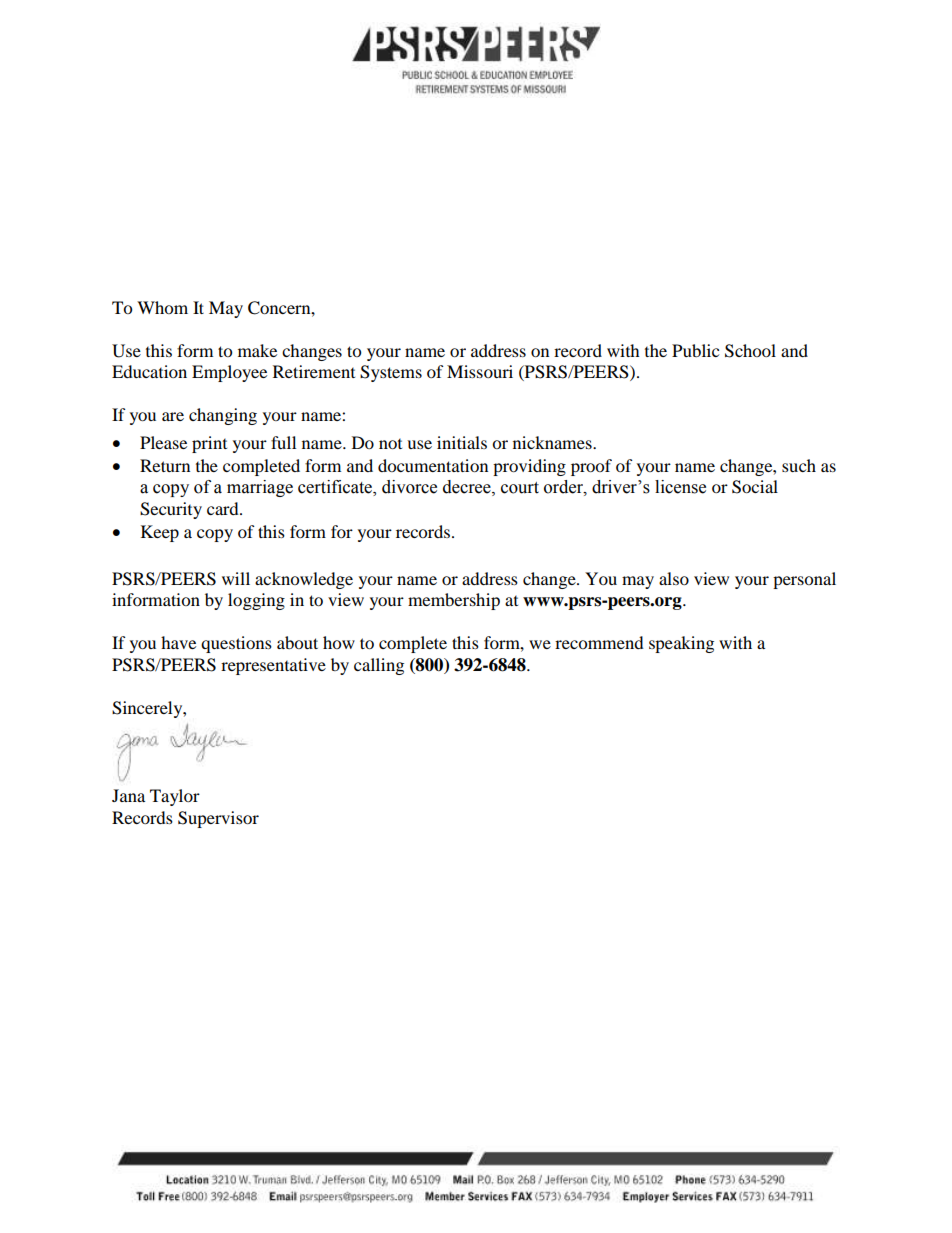 This screenshot has width=952, height=1233. Describe the element at coordinates (695, 350) in the screenshot. I see `Public` at that location.
